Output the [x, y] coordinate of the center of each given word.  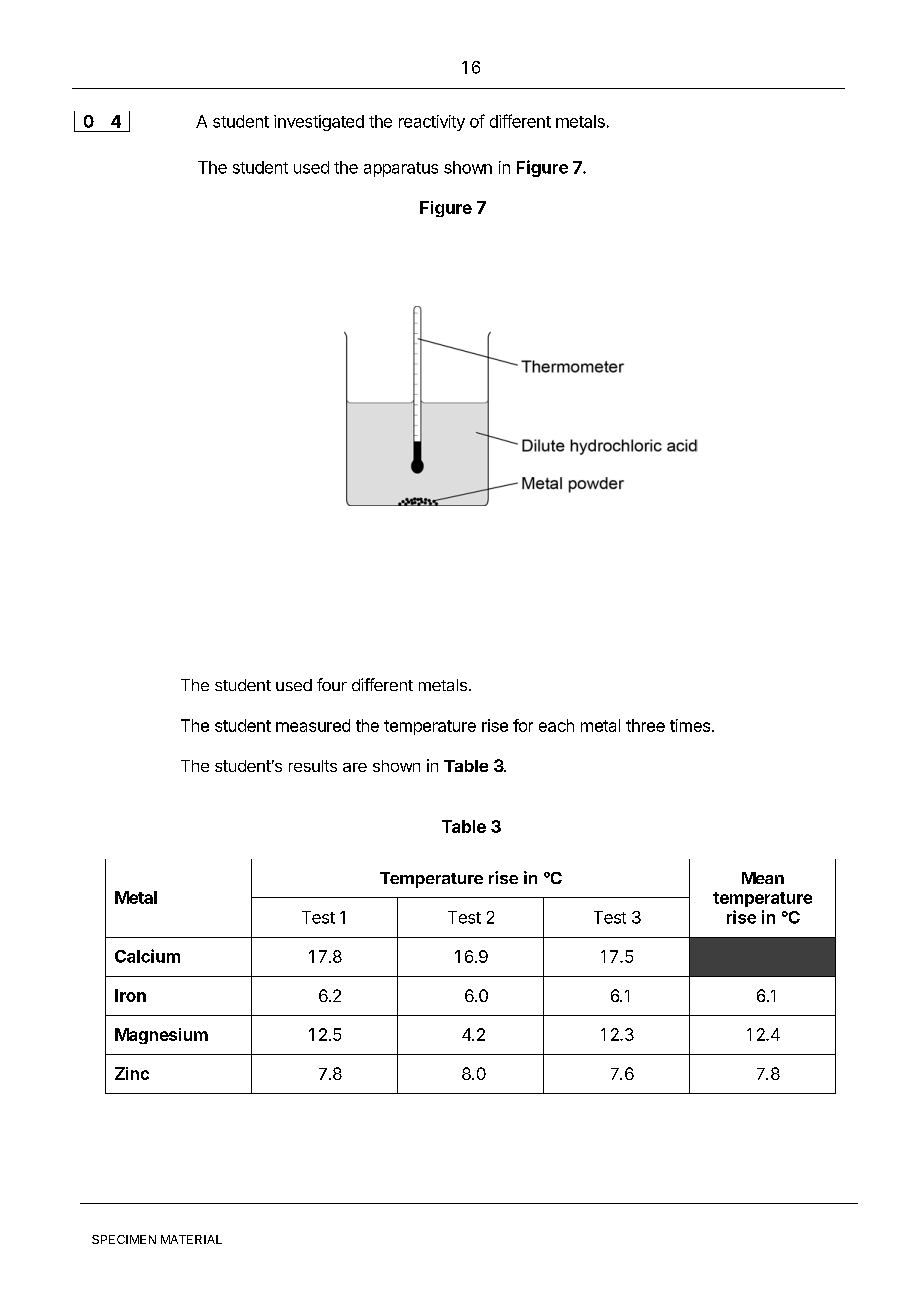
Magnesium [161, 1036]
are [355, 767]
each [556, 725]
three [645, 725]
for [523, 725]
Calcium [147, 956]
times [690, 725]
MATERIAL [191, 1239]
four [332, 684]
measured [313, 725]
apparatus [401, 169]
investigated [319, 123]
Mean [763, 878]
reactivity [432, 123]
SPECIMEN [124, 1239]
